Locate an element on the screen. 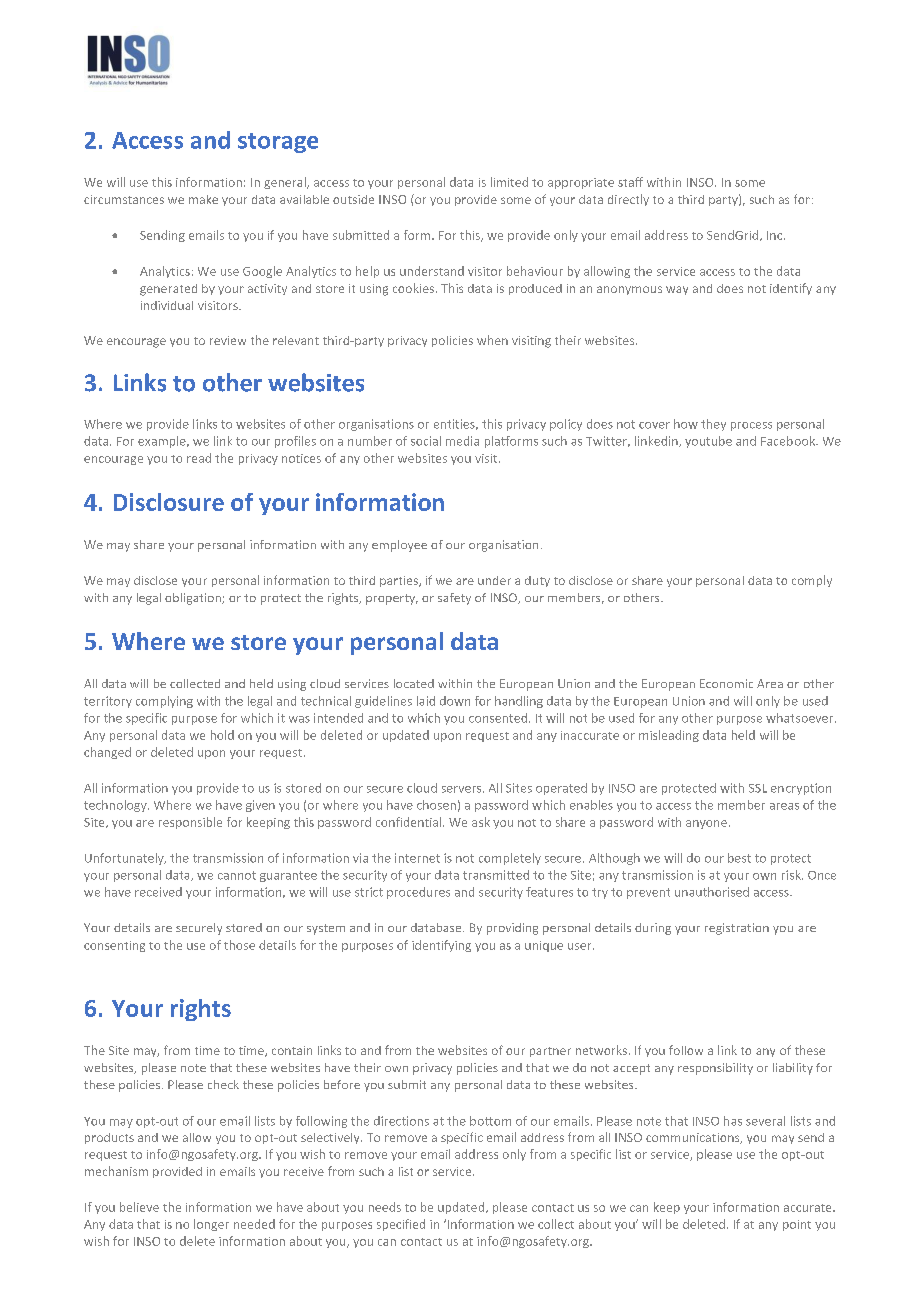  youtube is located at coordinates (708, 442).
